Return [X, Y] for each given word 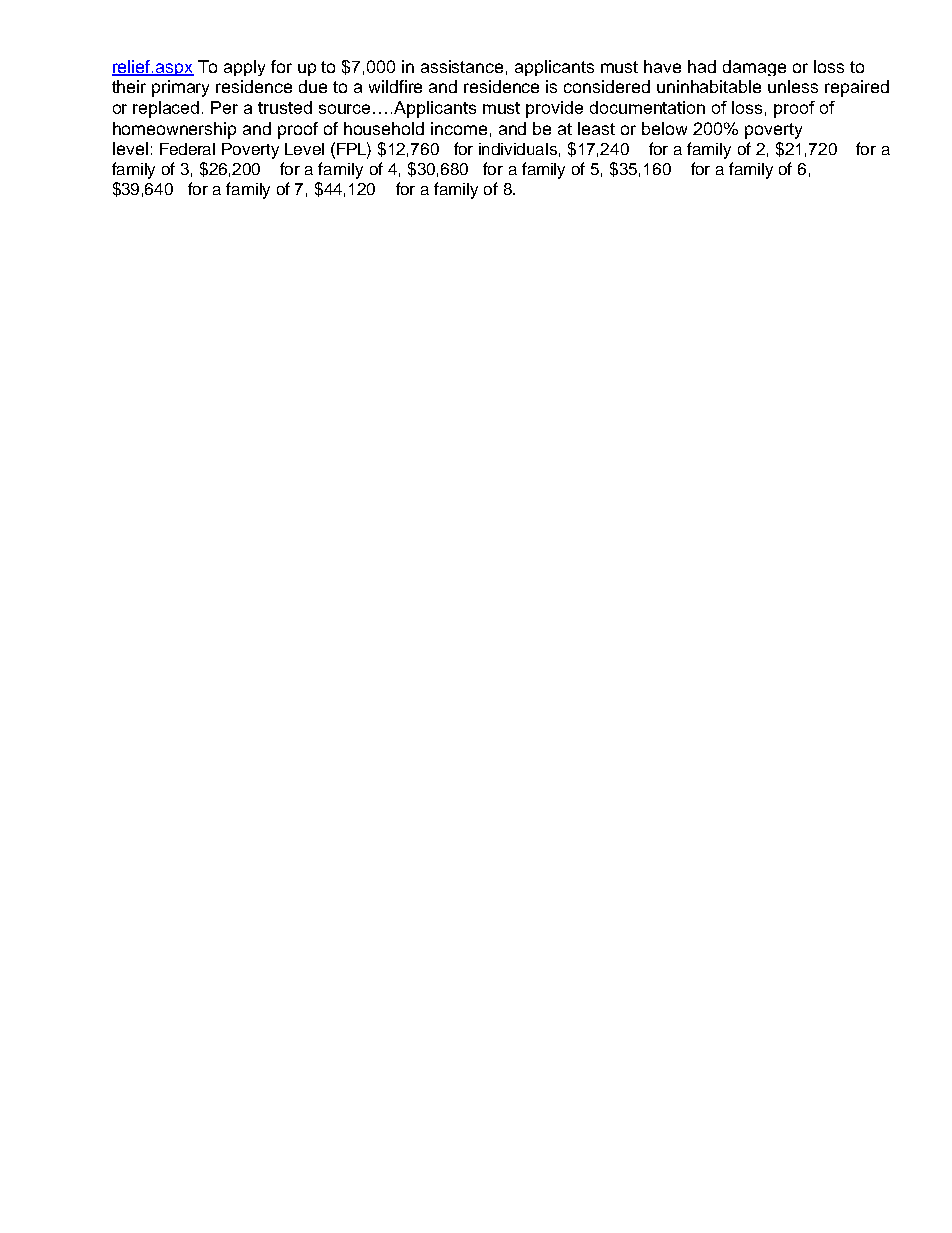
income [459, 128]
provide [554, 109]
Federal [187, 149]
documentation [647, 107]
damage [754, 68]
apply [244, 68]
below [664, 128]
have [662, 66]
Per [224, 107]
